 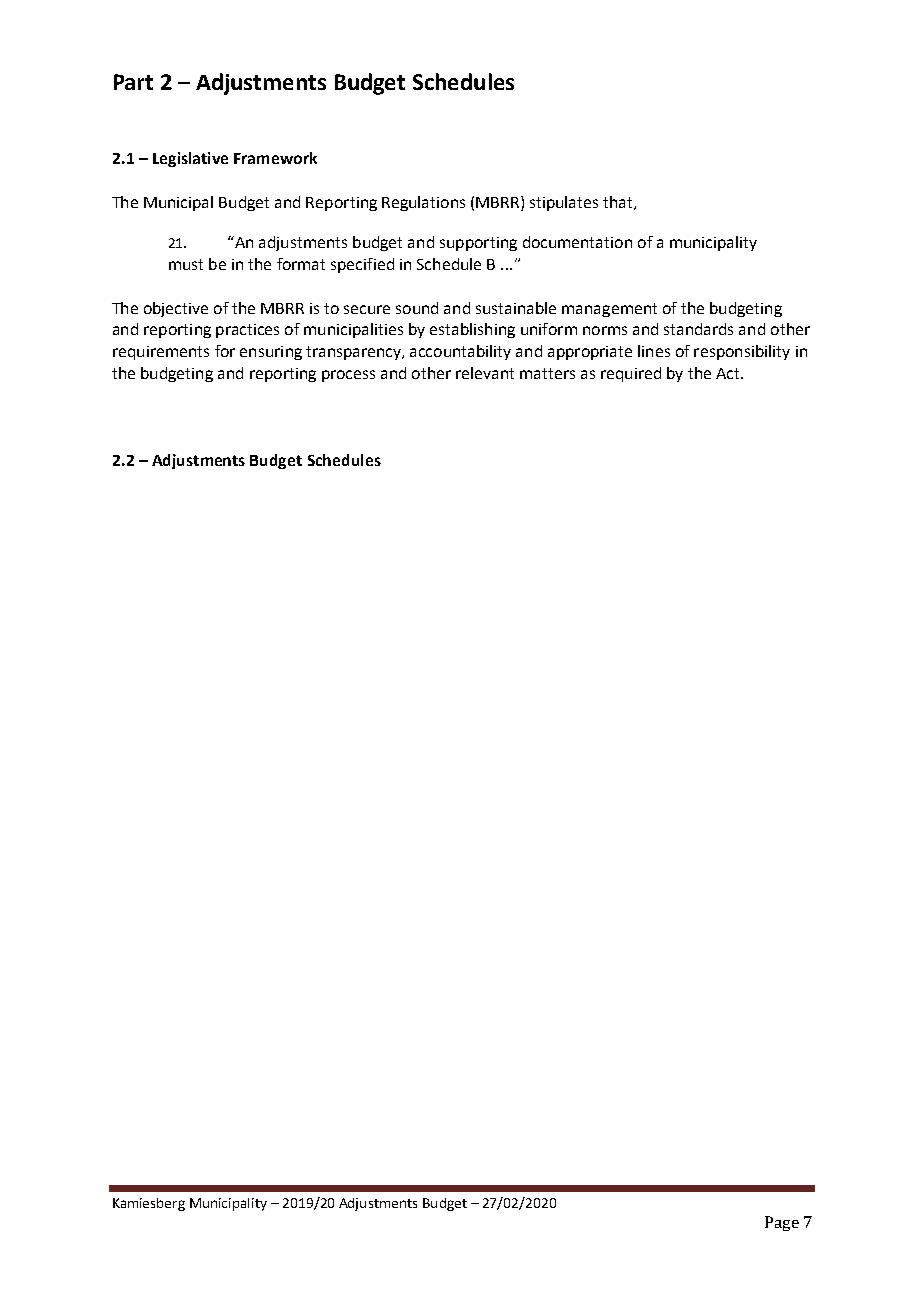 I want to click on process, so click(x=348, y=376).
